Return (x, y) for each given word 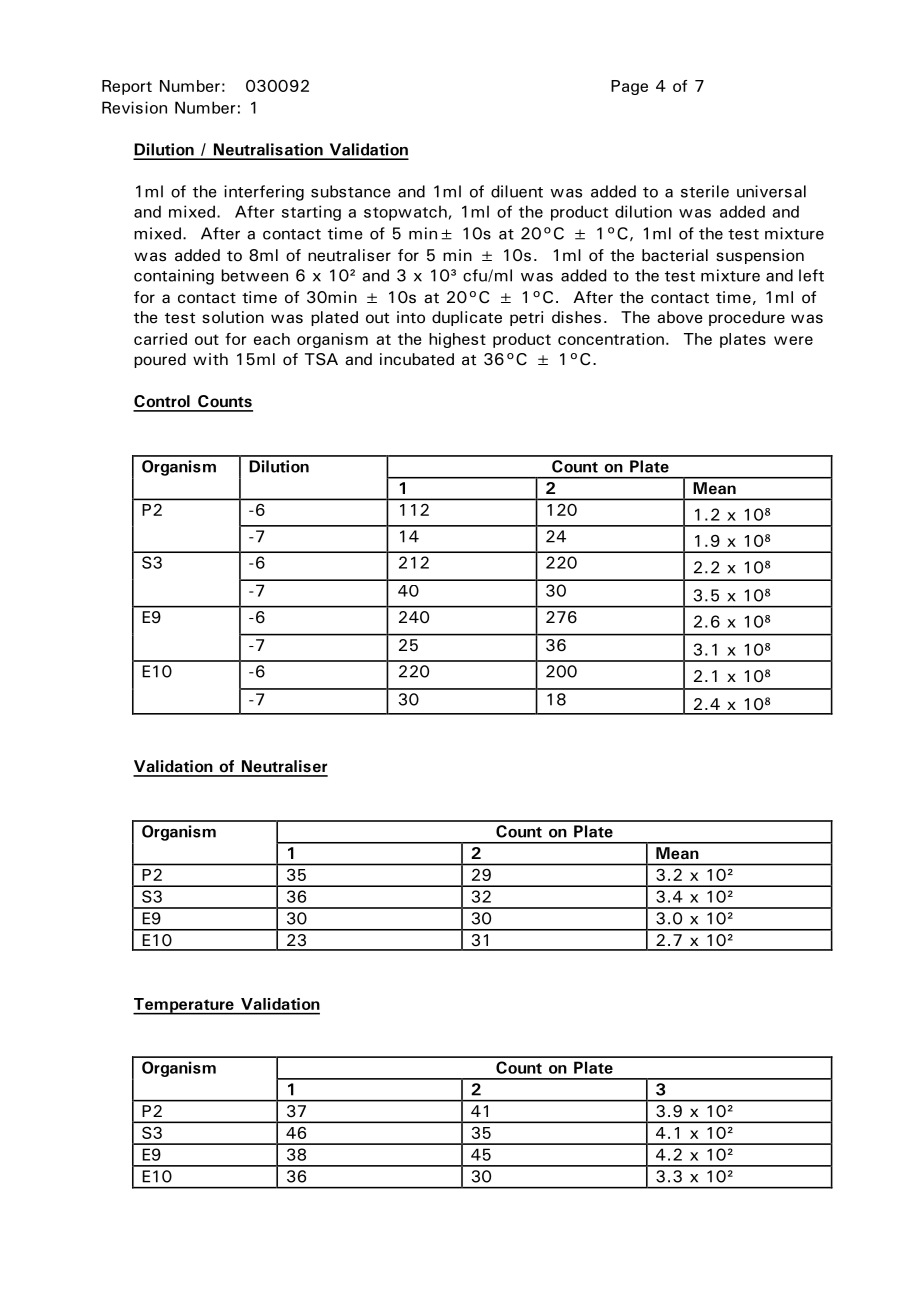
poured (160, 360)
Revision (134, 107)
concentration (611, 339)
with (210, 359)
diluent (517, 191)
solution (233, 317)
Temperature (184, 1006)
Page (629, 87)
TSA (321, 359)
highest (457, 340)
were (793, 340)
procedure (747, 318)
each (272, 339)
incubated (417, 359)
